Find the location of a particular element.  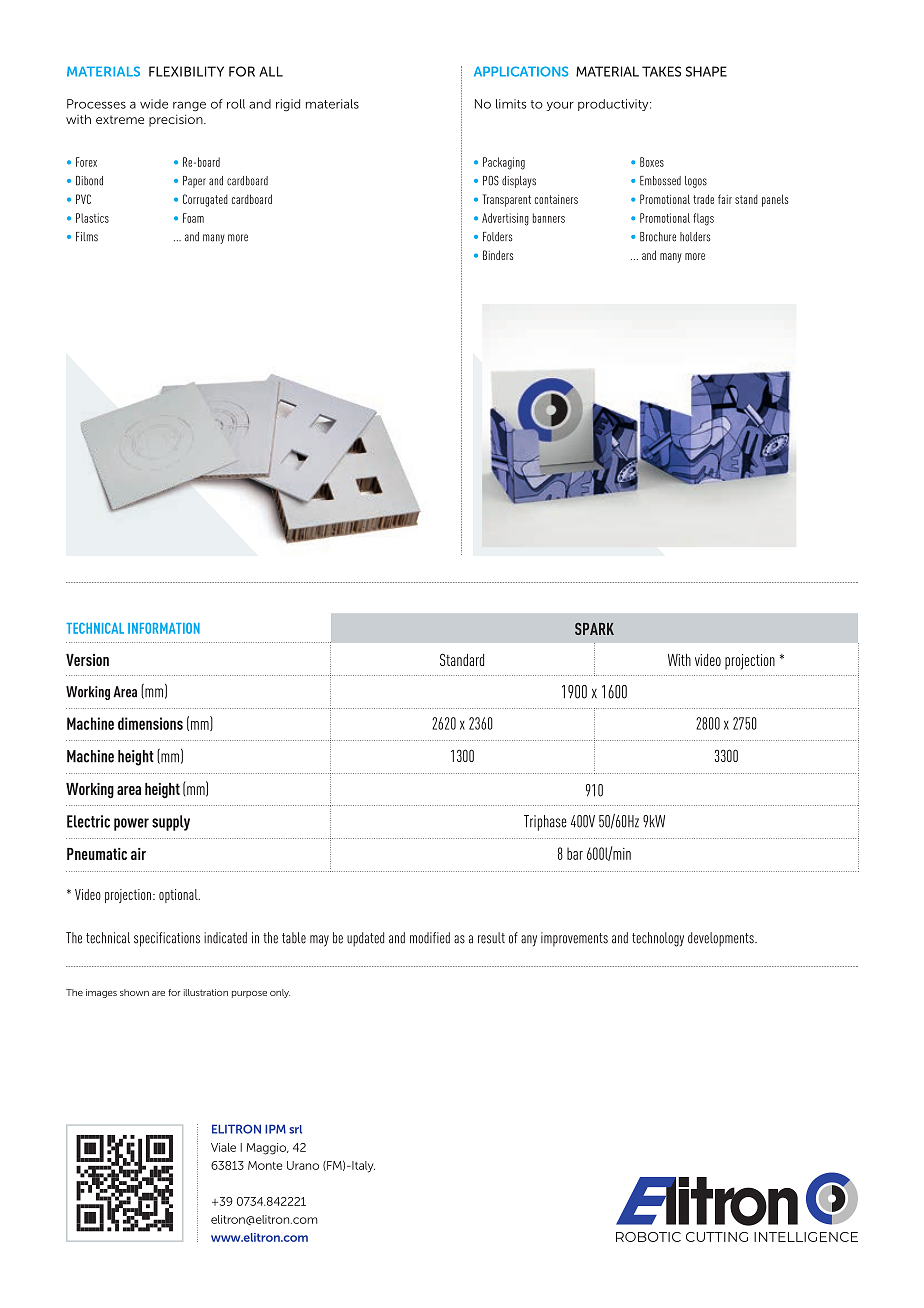

INFORMATION is located at coordinates (164, 628).
